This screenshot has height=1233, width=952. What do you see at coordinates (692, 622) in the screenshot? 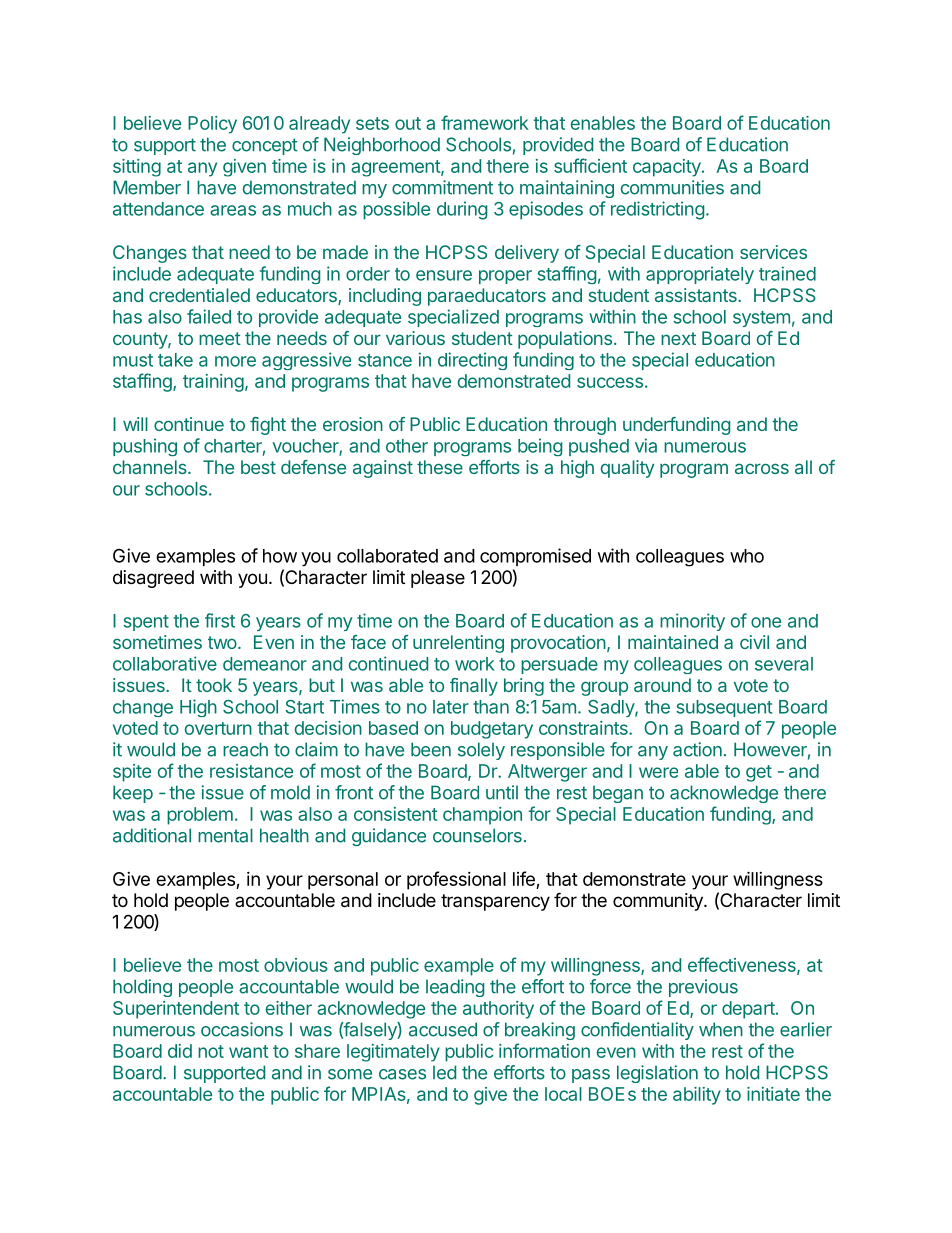
I see `minority` at bounding box center [692, 622].
